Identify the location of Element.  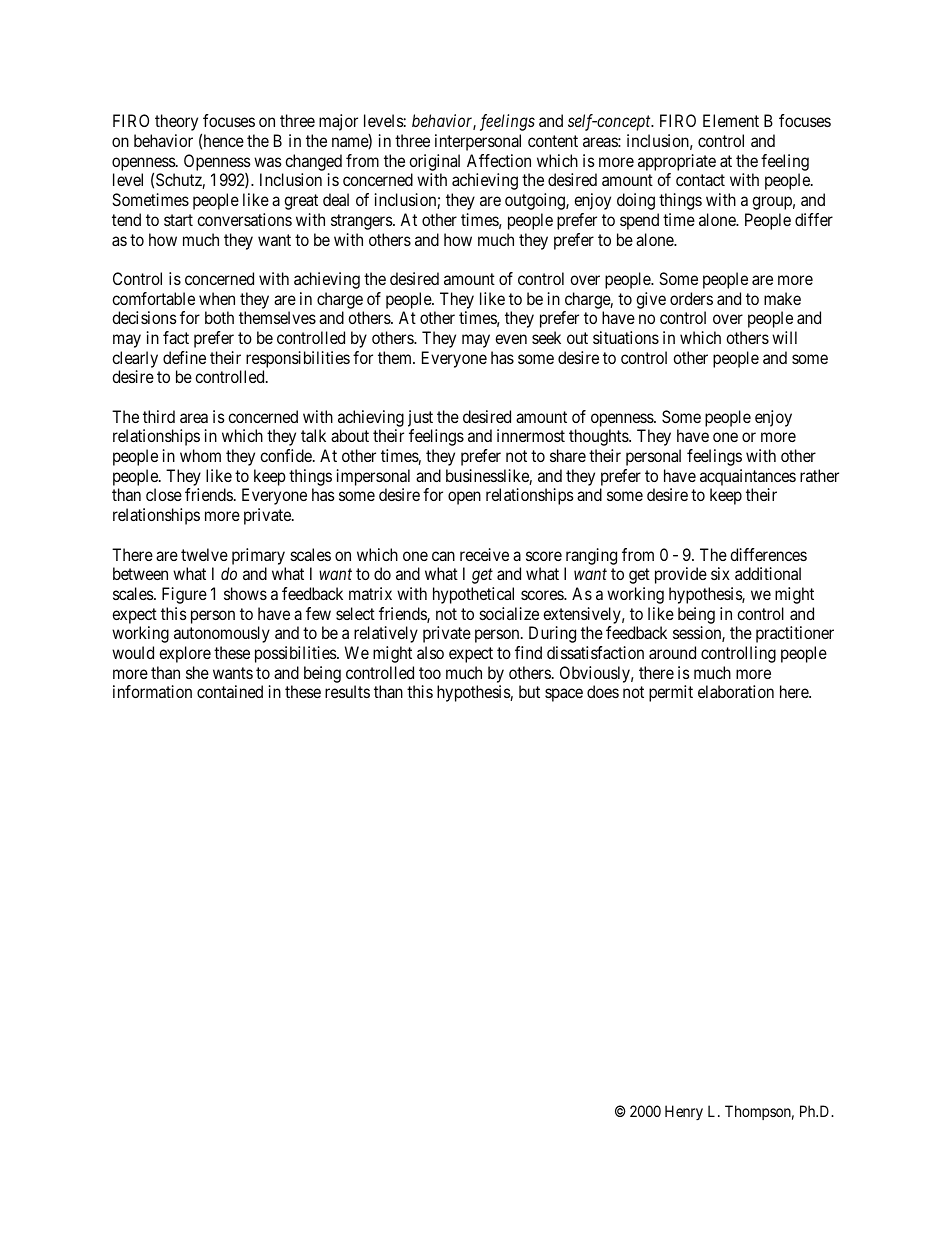
(731, 120).
